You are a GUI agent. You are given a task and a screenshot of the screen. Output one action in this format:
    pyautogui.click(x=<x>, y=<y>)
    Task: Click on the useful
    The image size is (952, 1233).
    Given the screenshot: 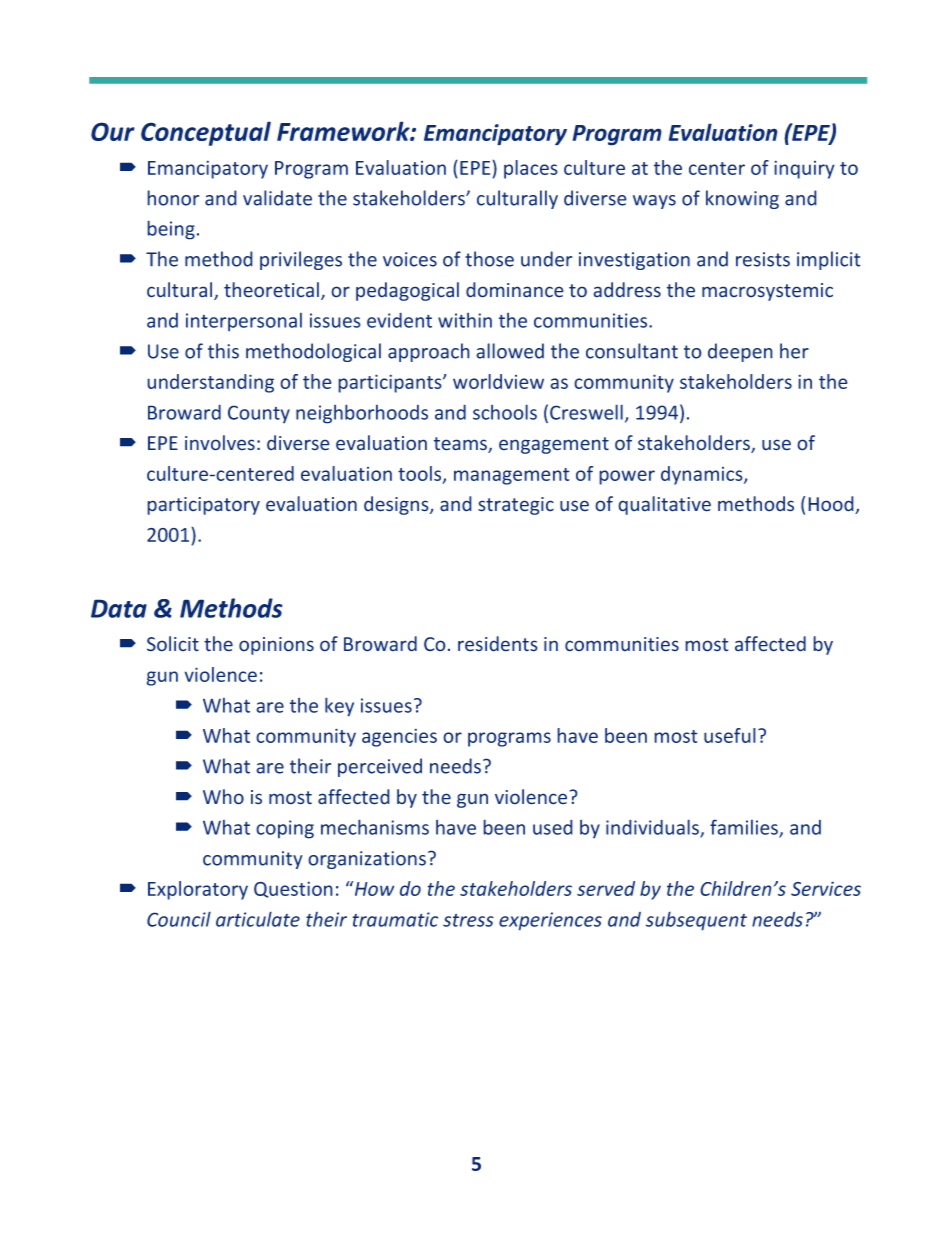 What is the action you would take?
    pyautogui.click(x=730, y=735)
